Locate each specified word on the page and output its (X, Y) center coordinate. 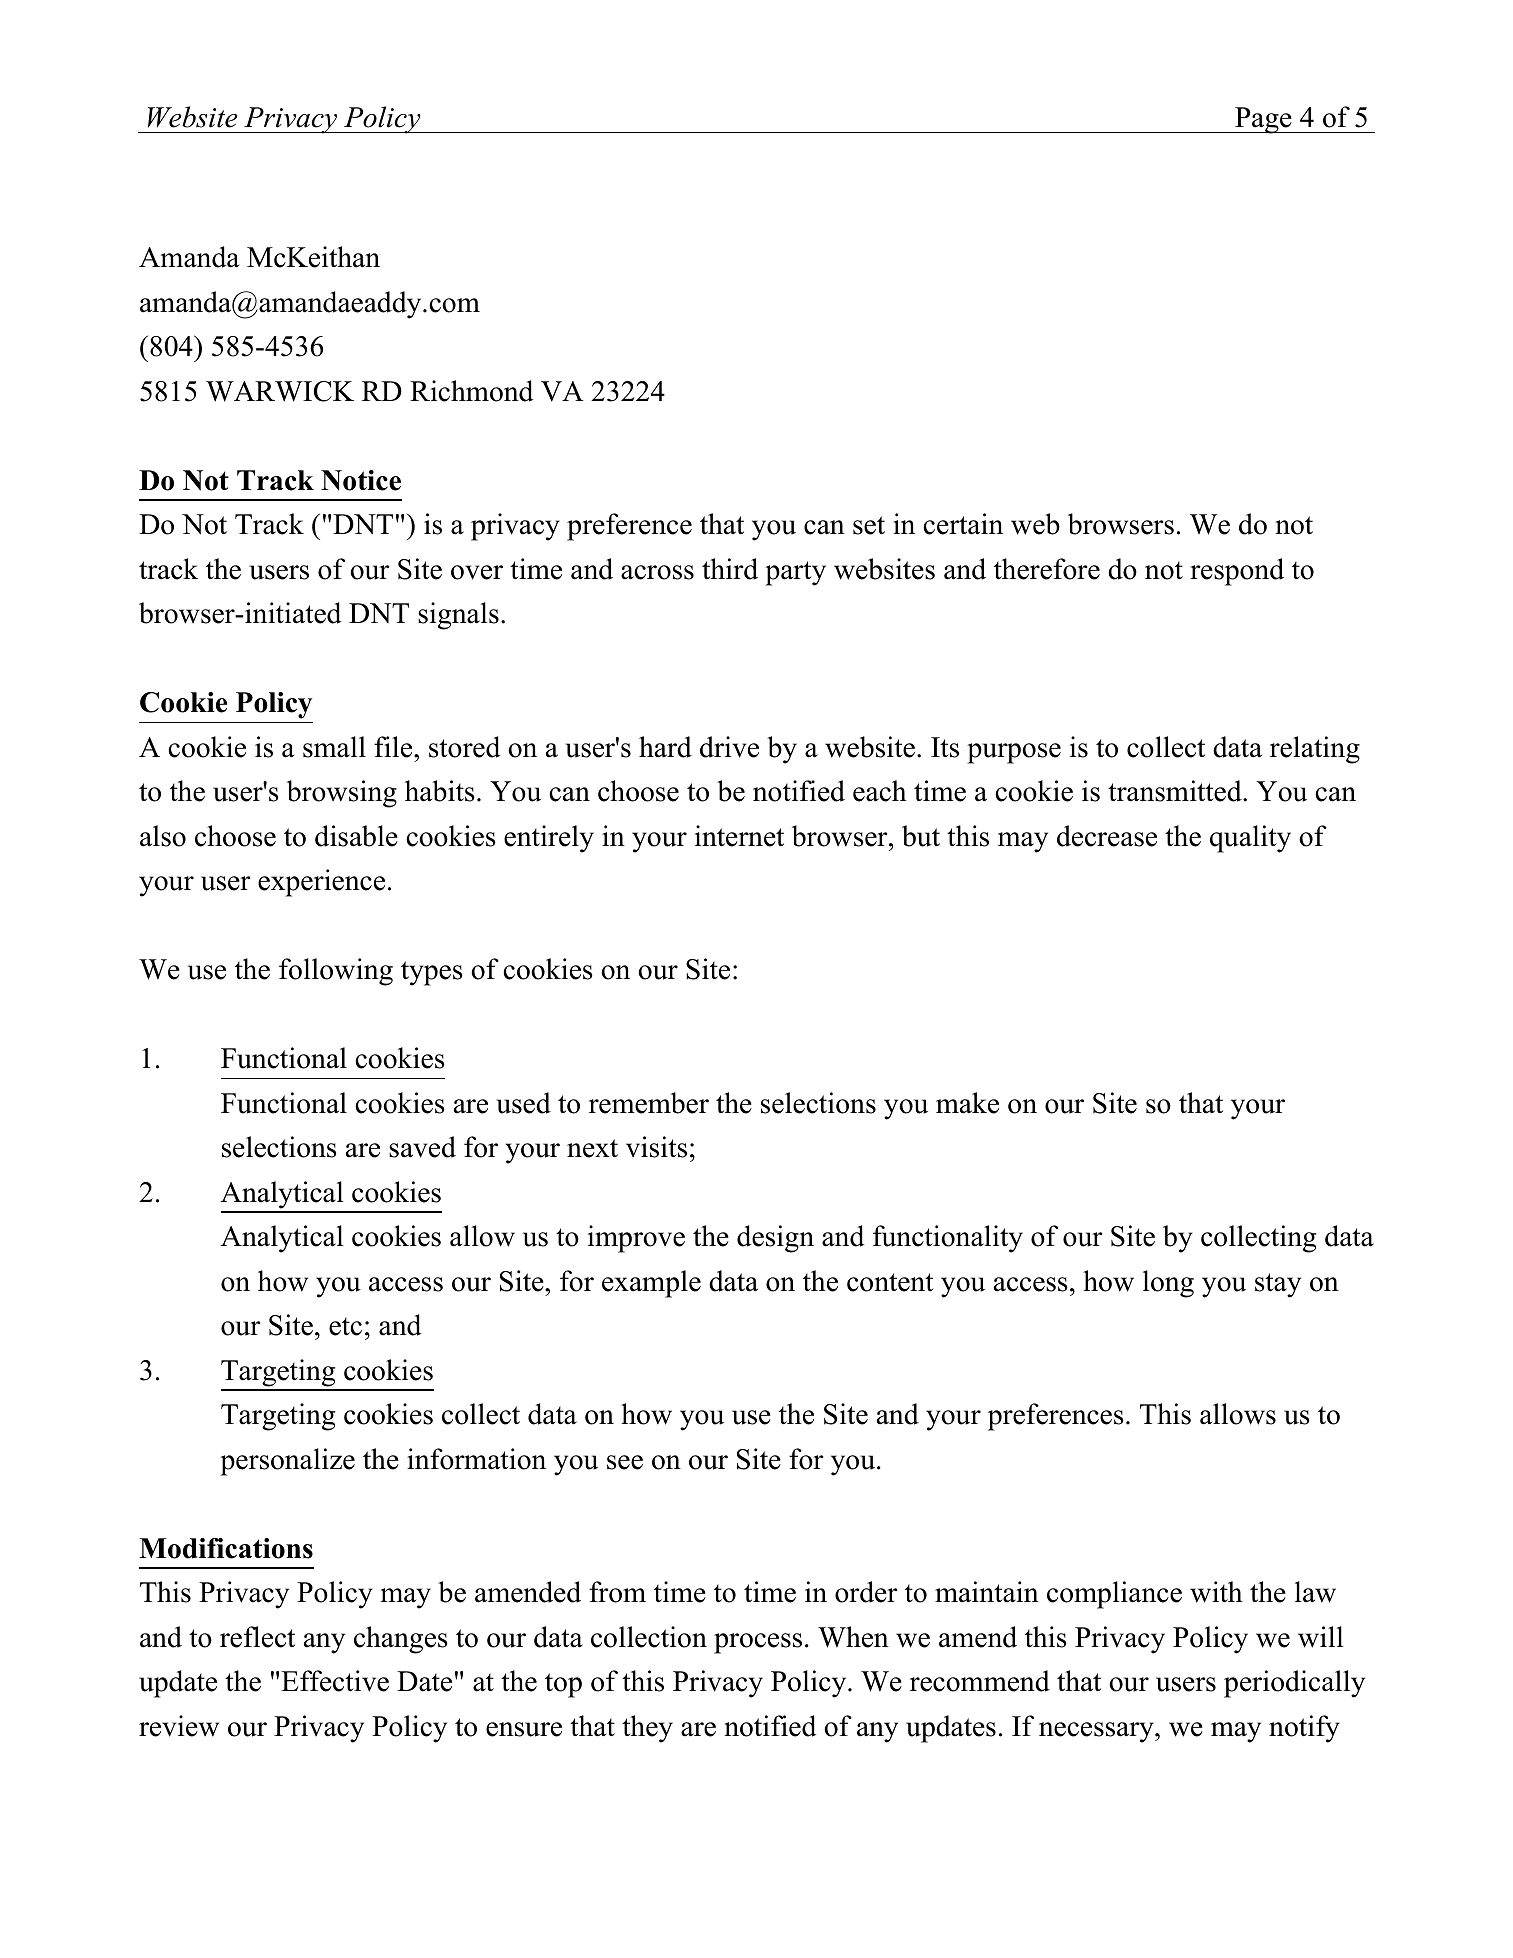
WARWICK (280, 391)
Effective (335, 1681)
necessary (1097, 1732)
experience (321, 883)
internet (739, 836)
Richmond (472, 391)
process (758, 1643)
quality (1250, 839)
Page (1263, 120)
